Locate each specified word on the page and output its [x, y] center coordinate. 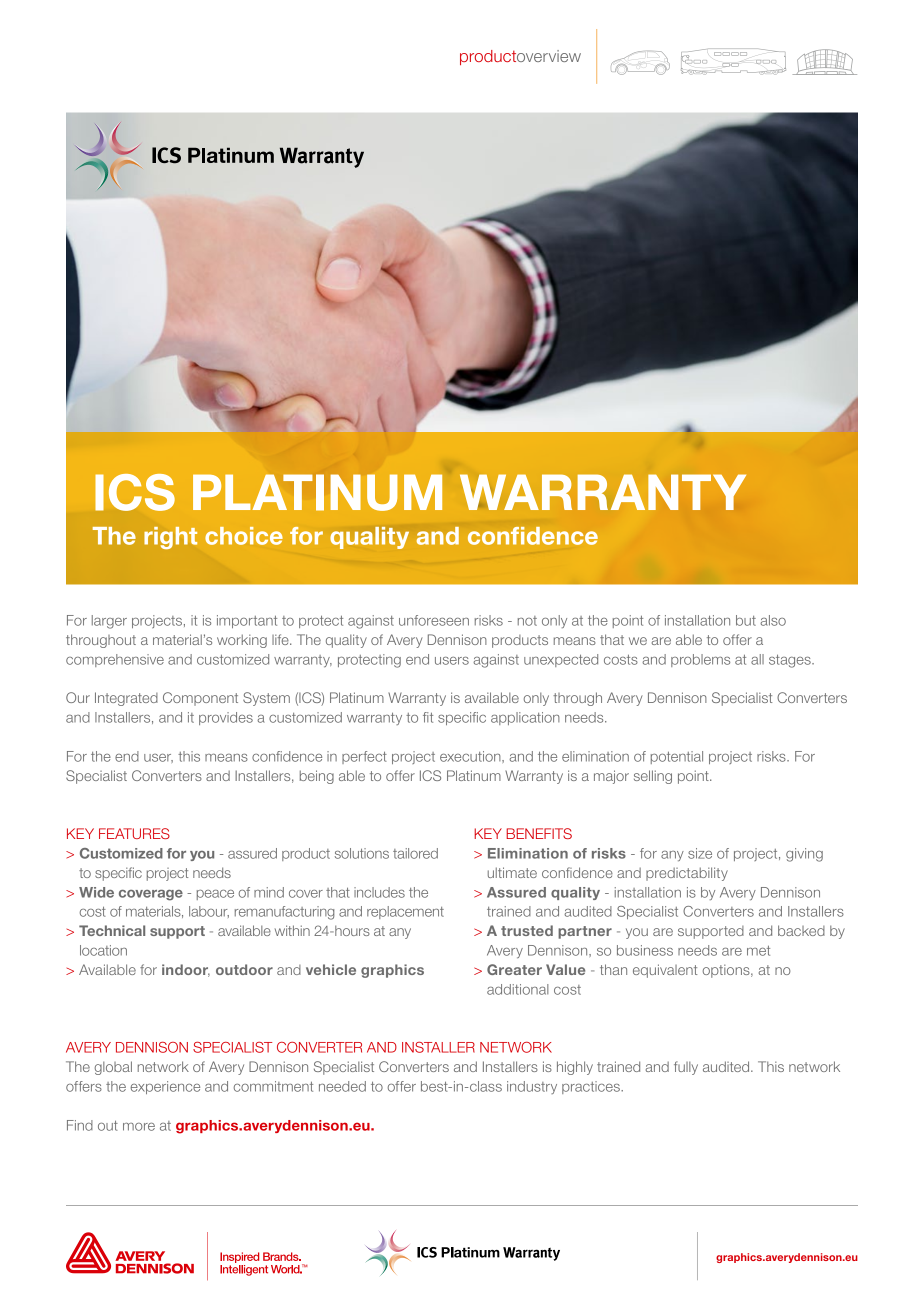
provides [226, 718]
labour [209, 912]
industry [532, 1087]
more [139, 1127]
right [170, 538]
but [746, 620]
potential [677, 757]
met [758, 951]
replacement [405, 912]
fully [686, 1068]
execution [471, 756]
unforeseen [434, 620]
